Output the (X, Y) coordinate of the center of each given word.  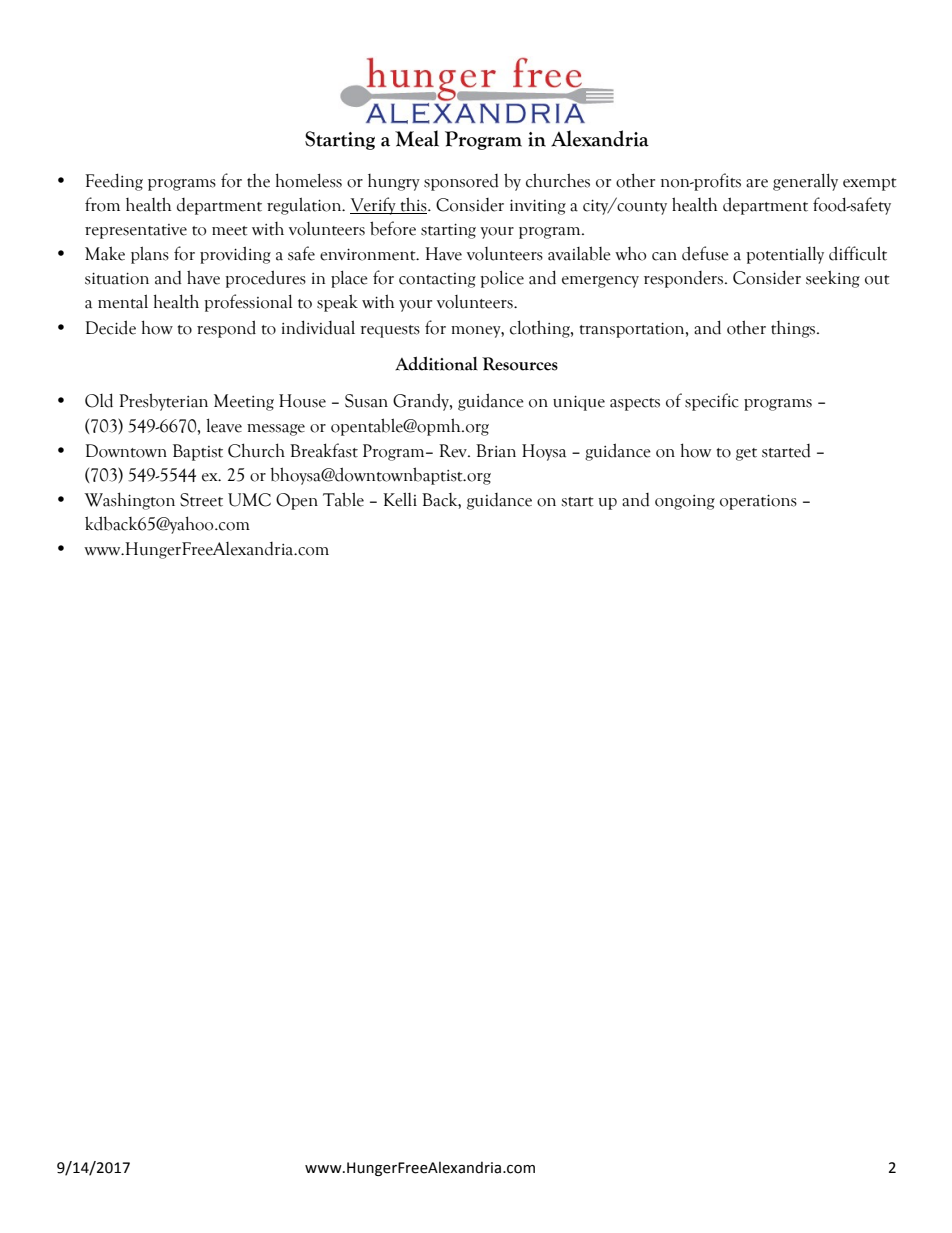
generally (805, 182)
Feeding (114, 182)
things (794, 329)
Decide (110, 327)
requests (390, 331)
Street (201, 500)
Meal (417, 138)
